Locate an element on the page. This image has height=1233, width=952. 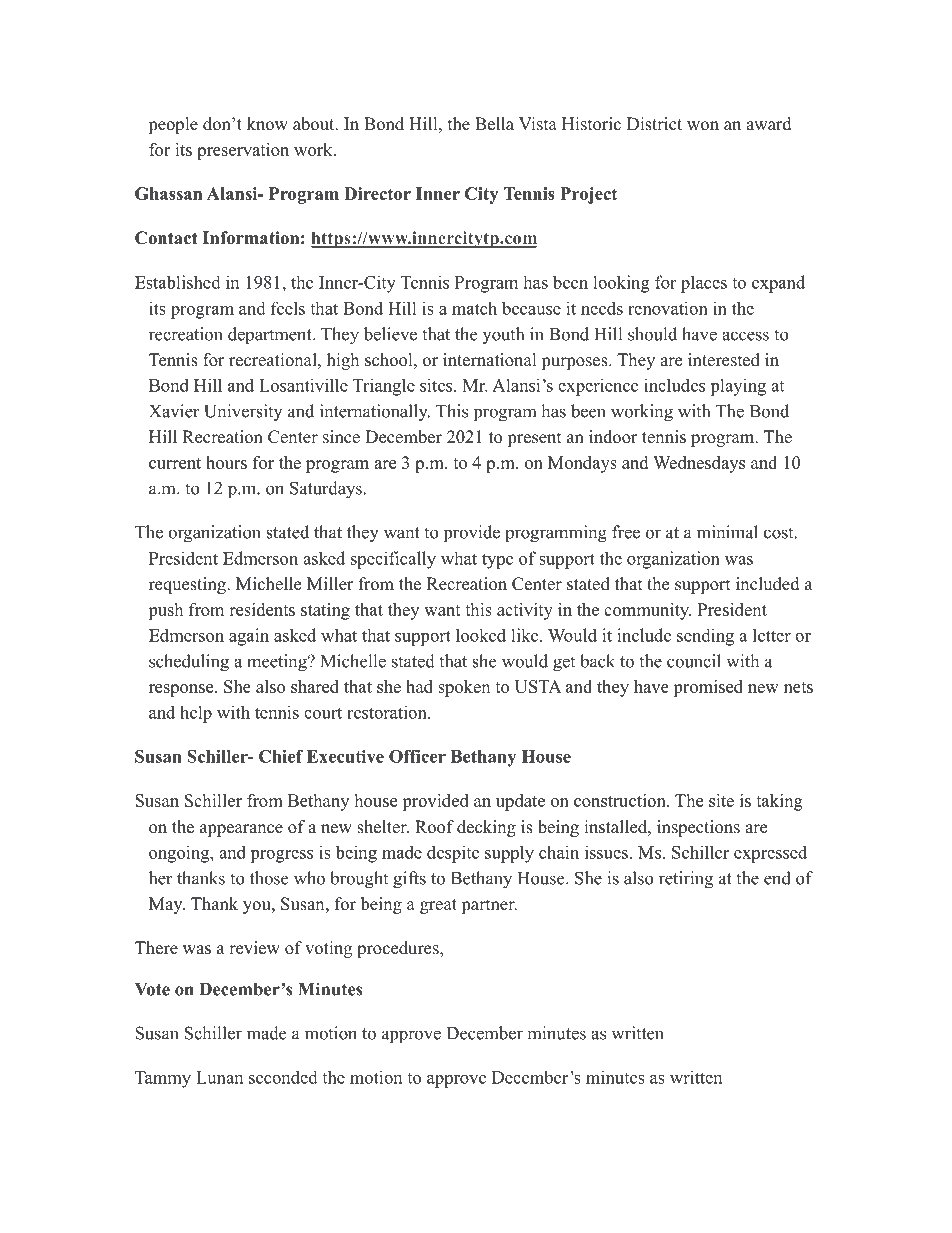
department is located at coordinates (271, 335).
